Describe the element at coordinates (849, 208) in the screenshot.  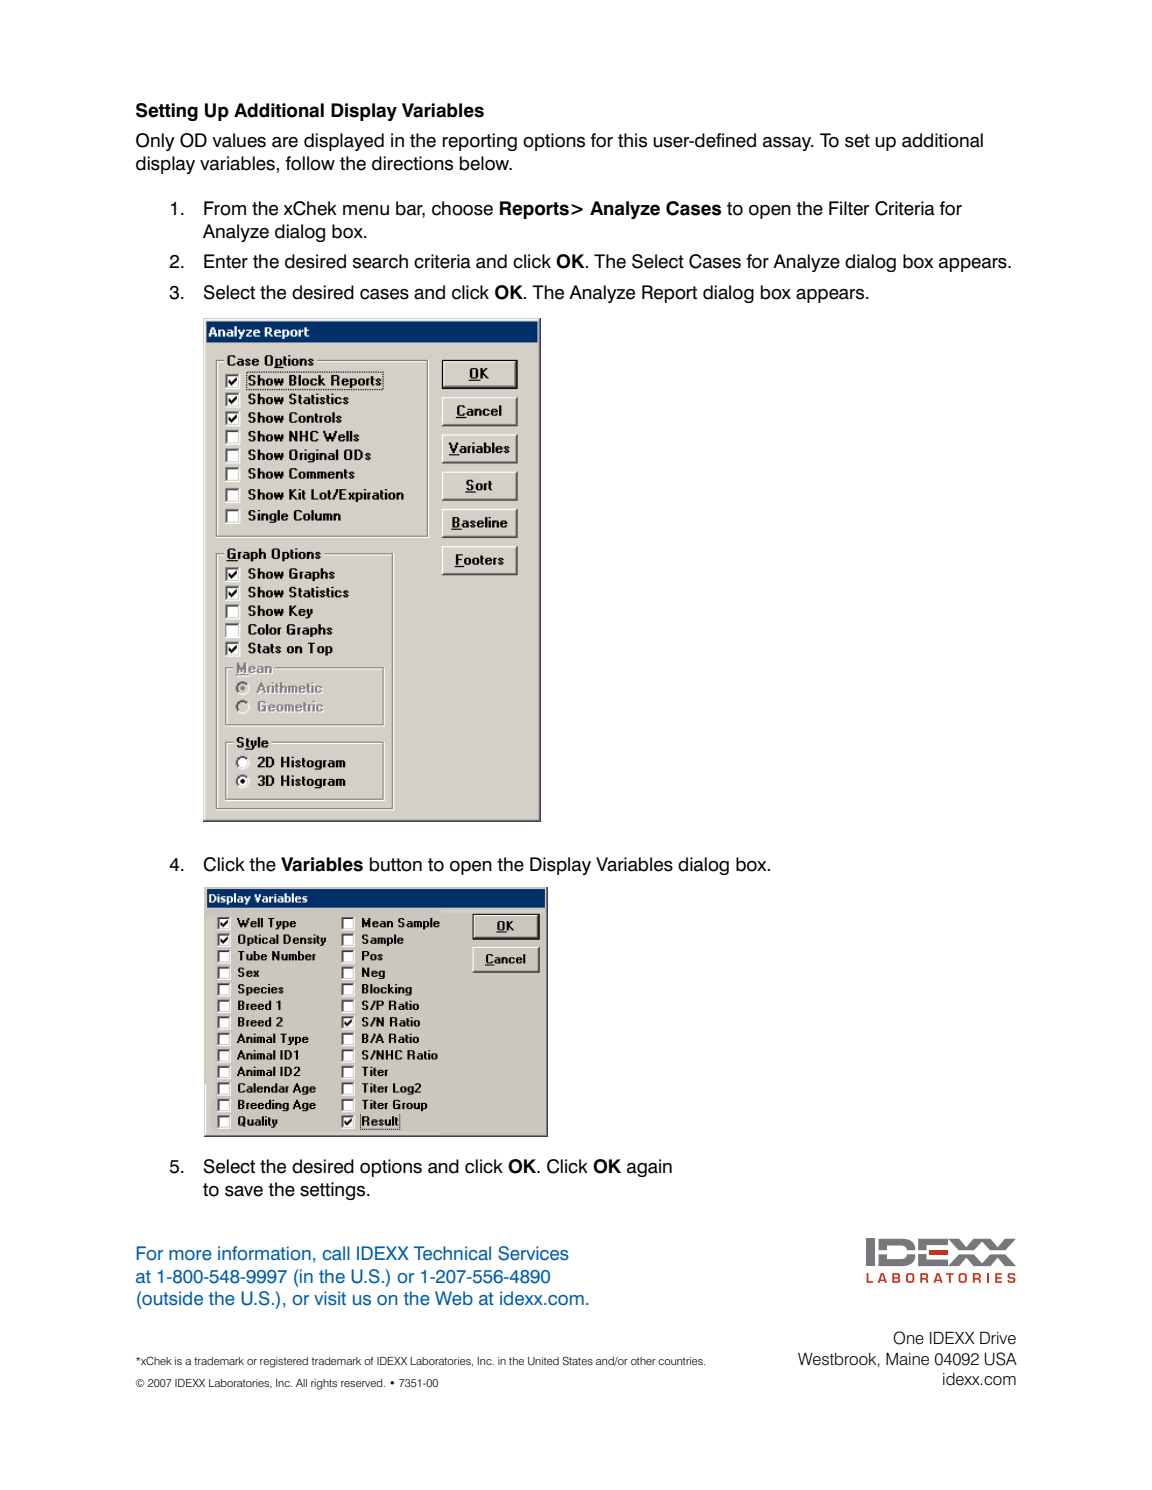
I see `Filter` at that location.
